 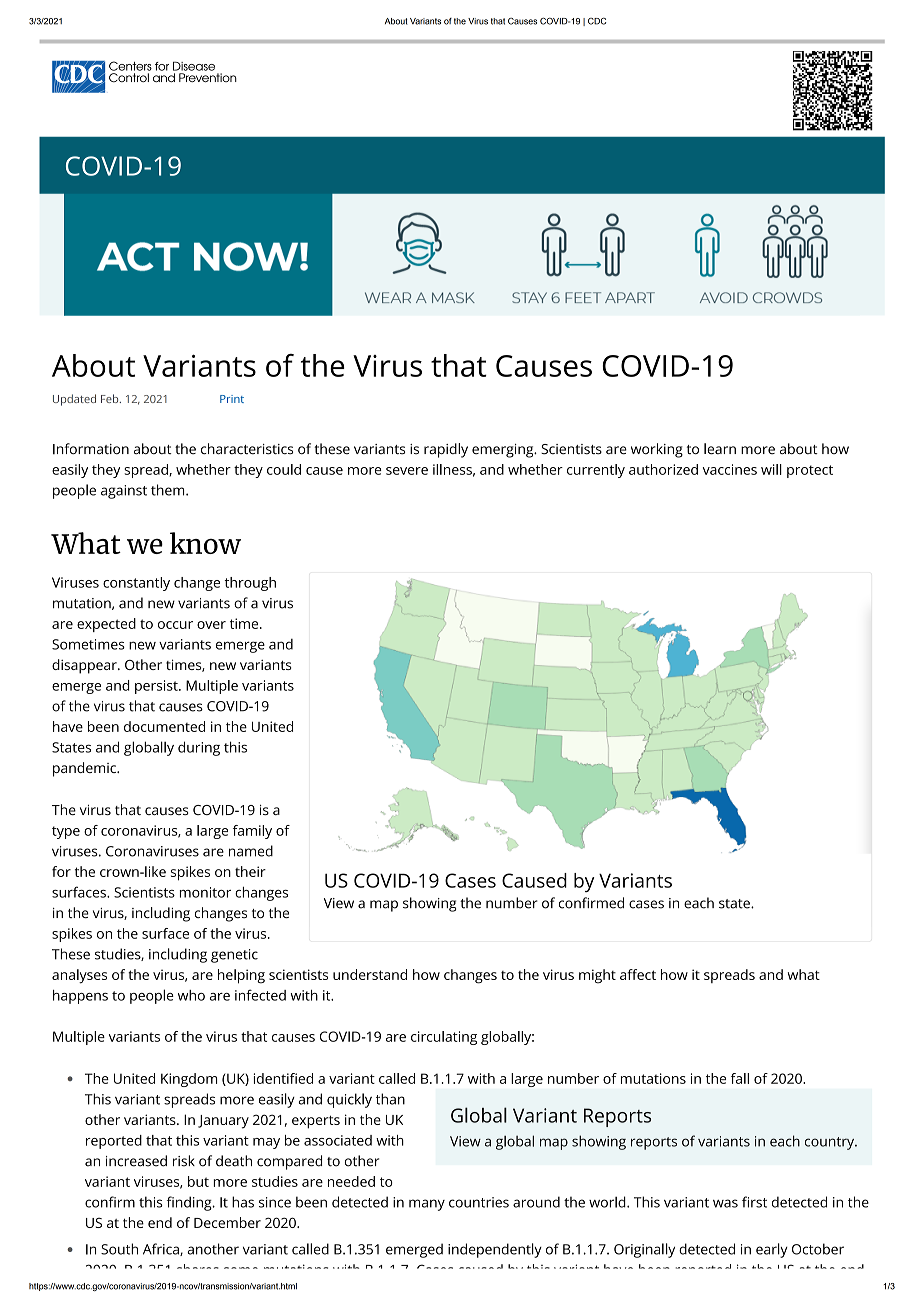 I want to click on many, so click(x=427, y=1205).
